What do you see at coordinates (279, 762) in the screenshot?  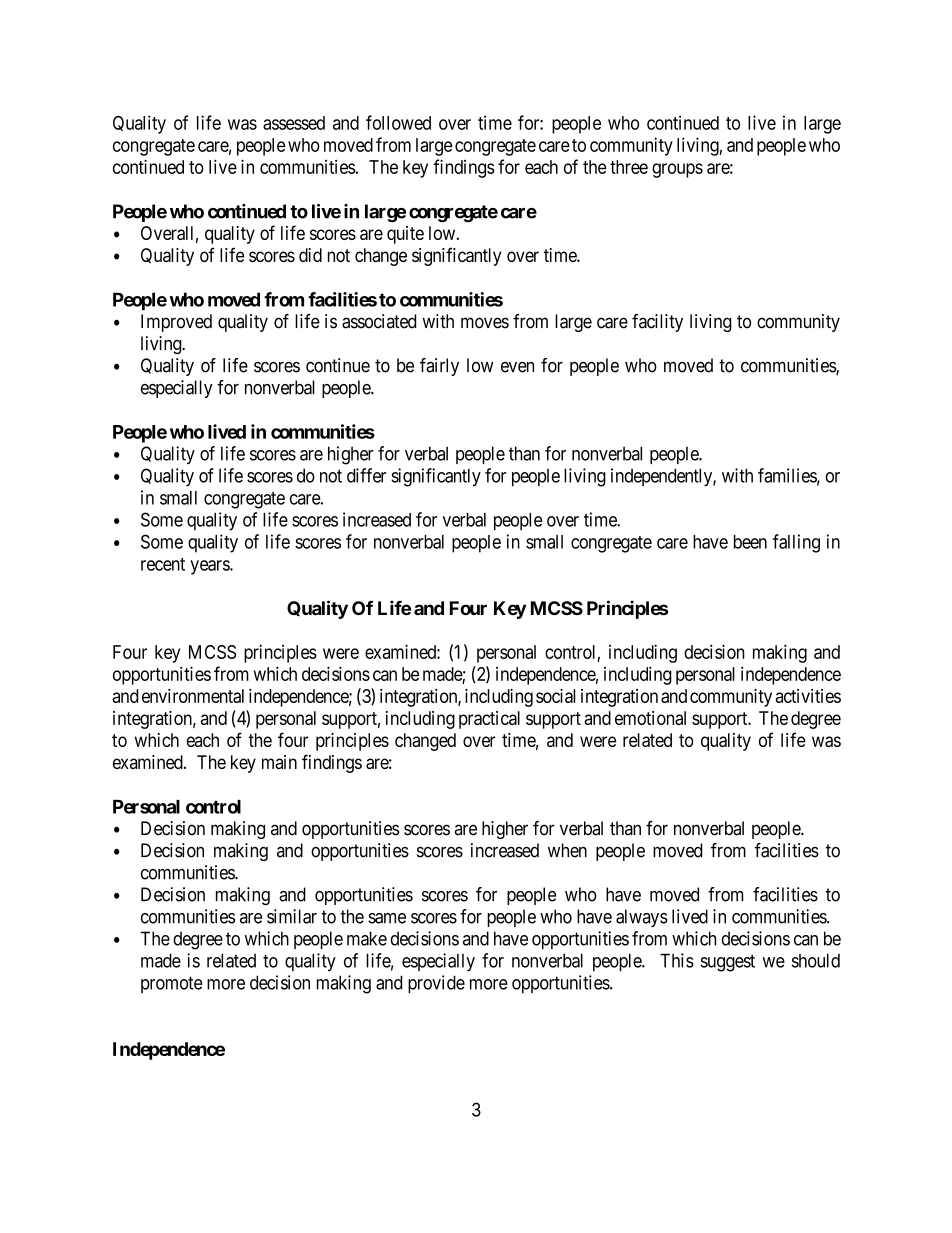 I see `main` at bounding box center [279, 762].
